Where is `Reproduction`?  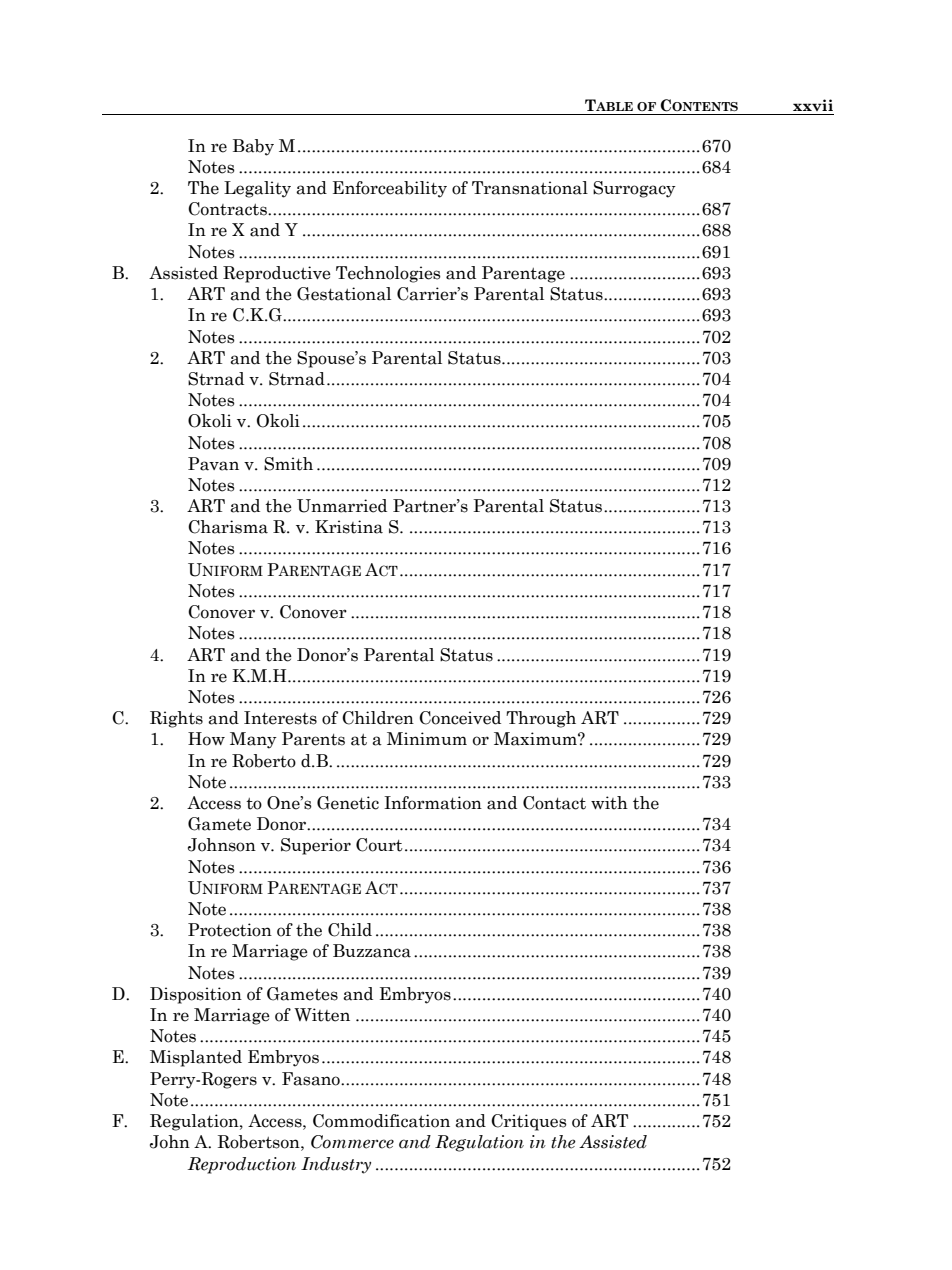
Reproduction is located at coordinates (242, 1165).
